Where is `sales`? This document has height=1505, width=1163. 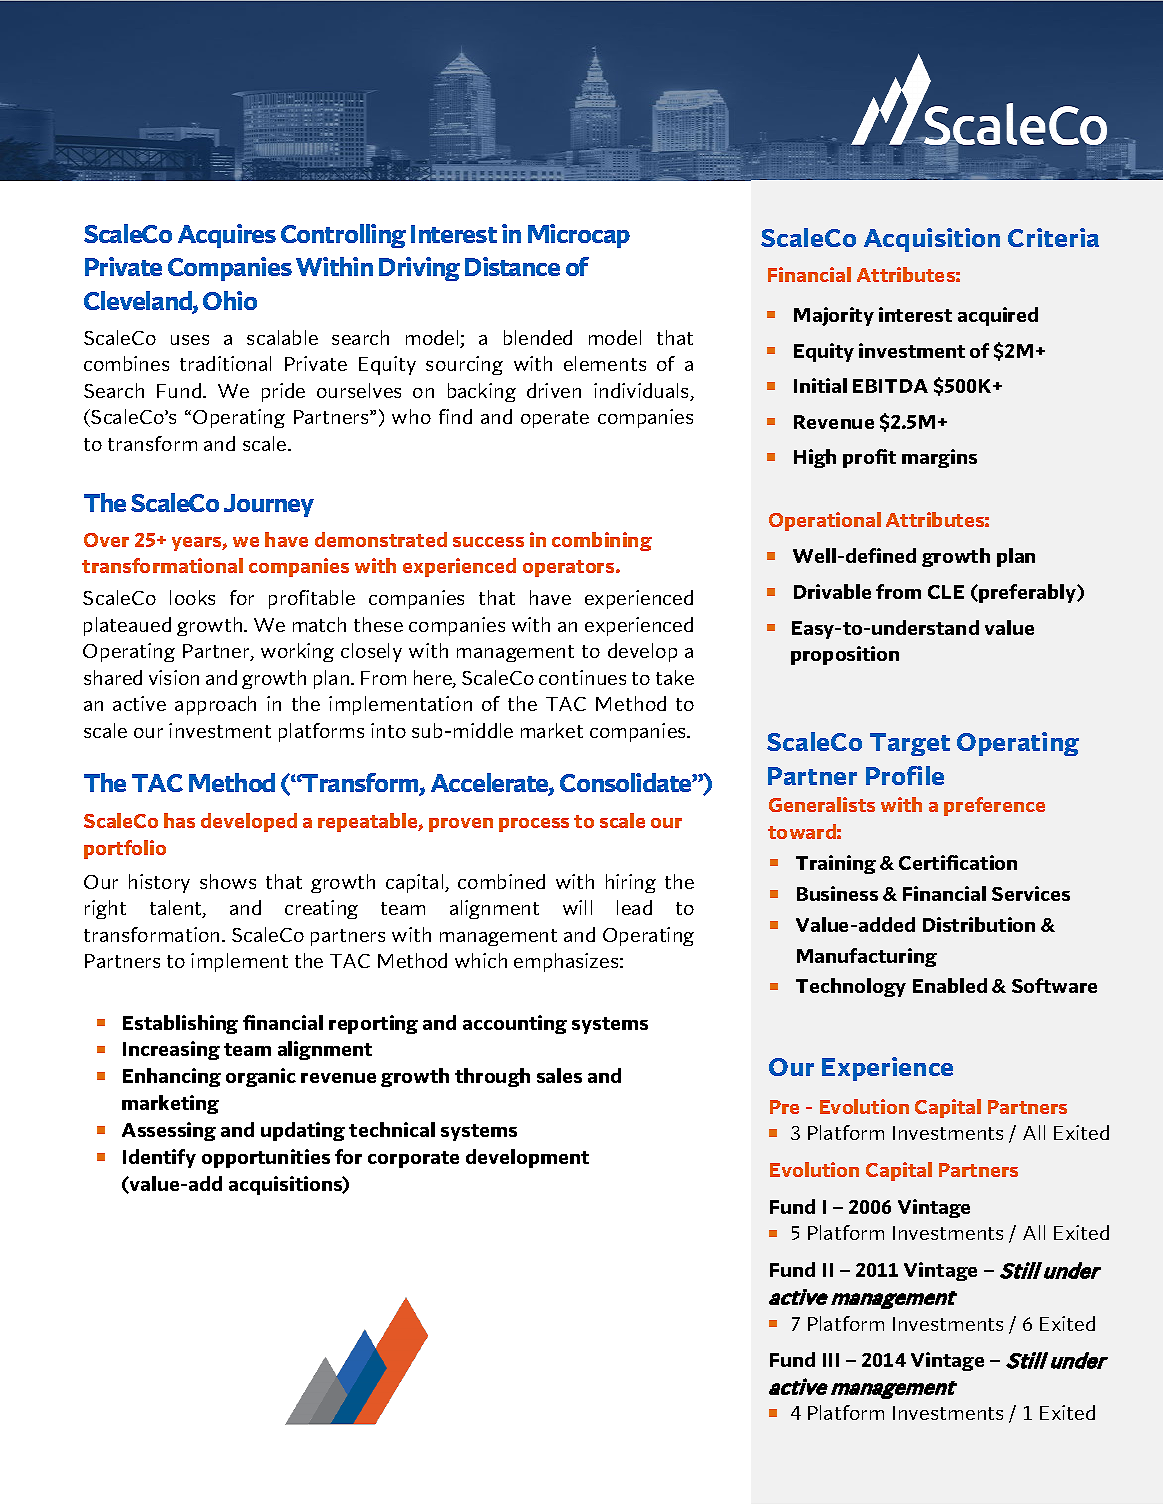 sales is located at coordinates (559, 1075).
